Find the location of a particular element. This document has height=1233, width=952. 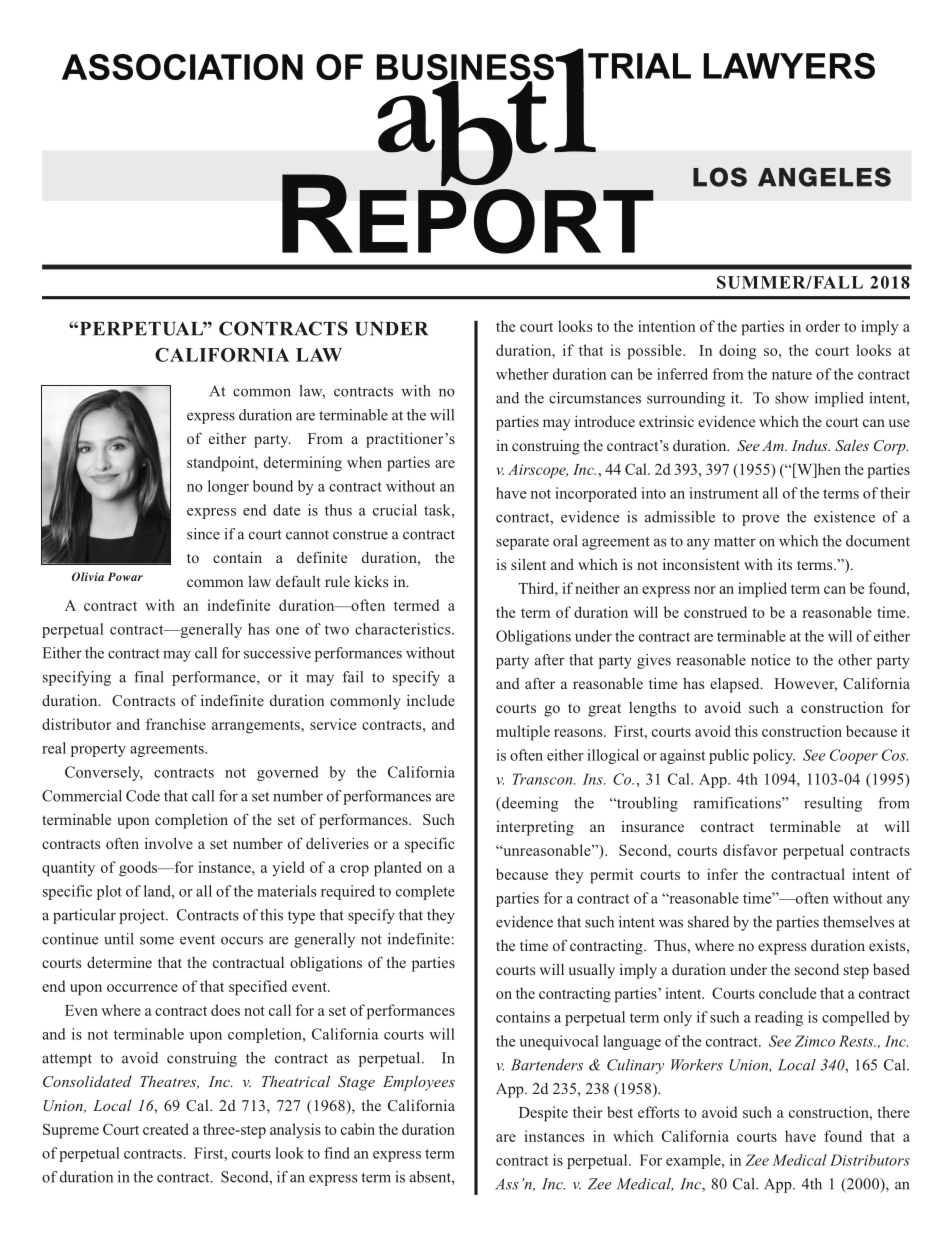

nature is located at coordinates (792, 375).
